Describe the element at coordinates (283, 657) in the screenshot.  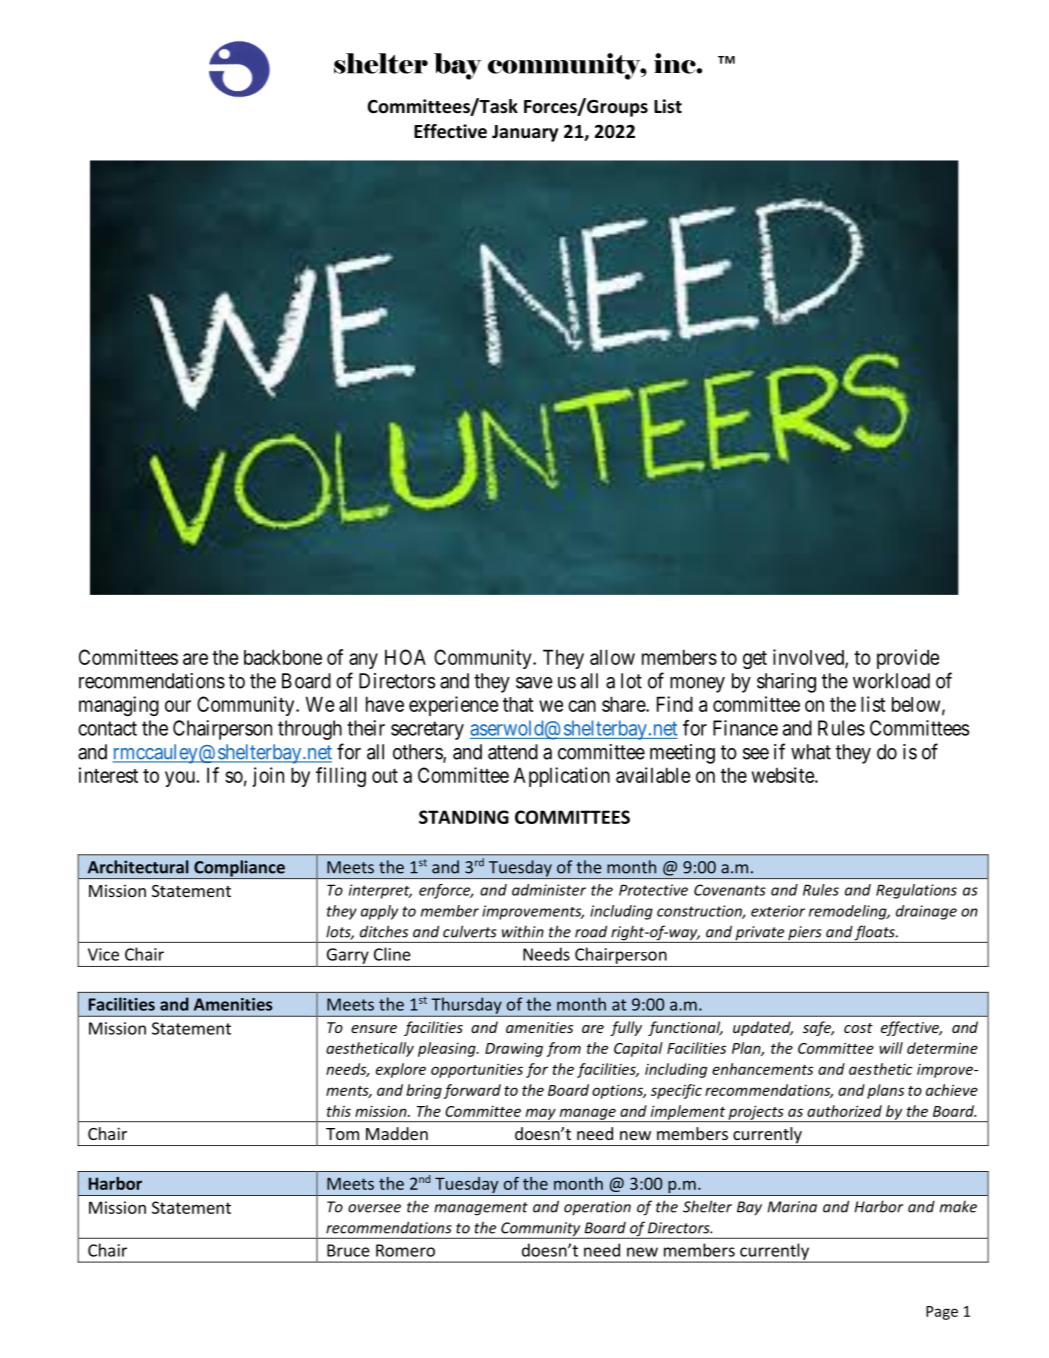
I see `backbone` at that location.
